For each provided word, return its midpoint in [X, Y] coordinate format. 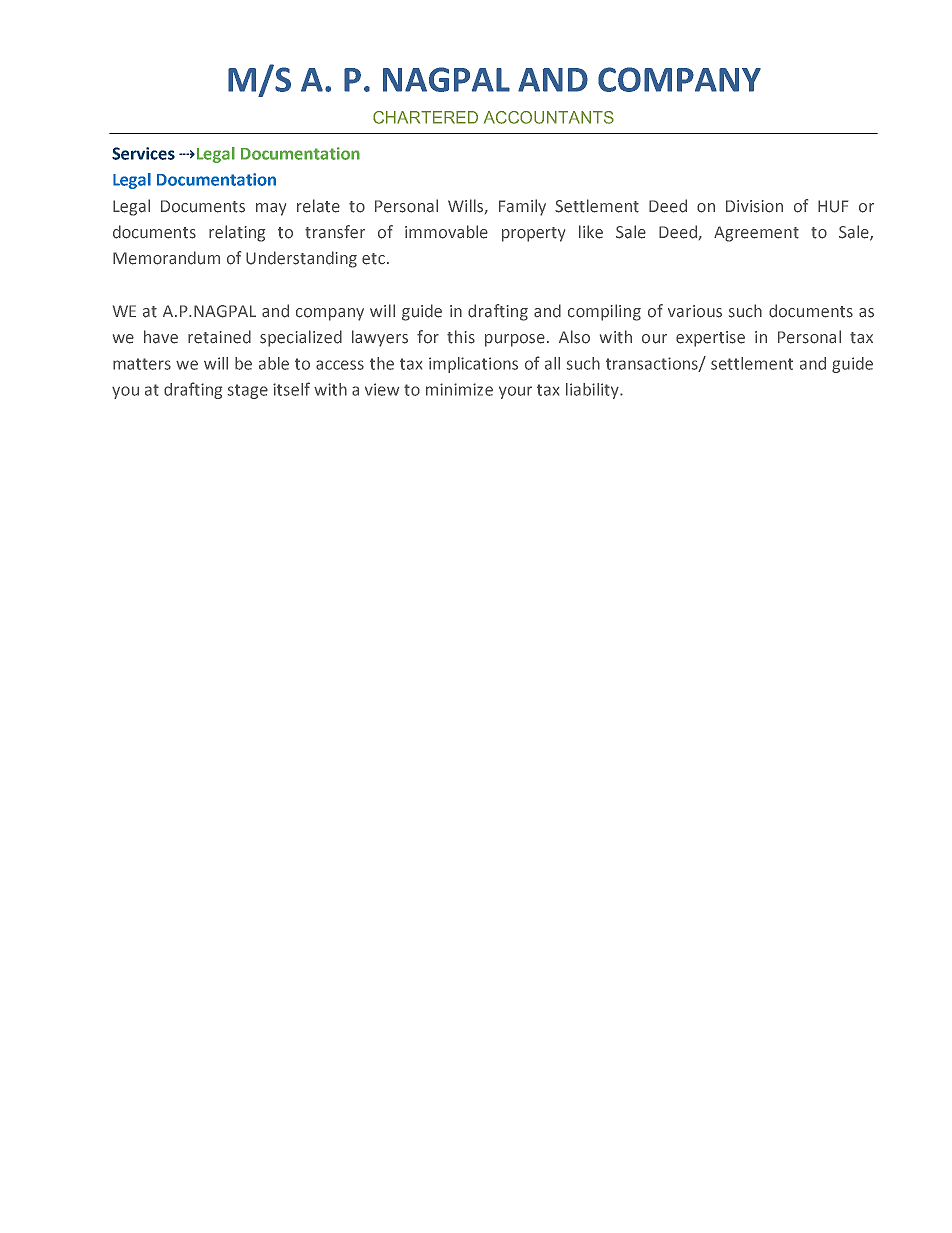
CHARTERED [425, 117]
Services [143, 153]
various [695, 311]
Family [522, 207]
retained [219, 337]
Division [754, 206]
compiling [604, 312]
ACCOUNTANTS [549, 117]
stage [248, 391]
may [271, 209]
